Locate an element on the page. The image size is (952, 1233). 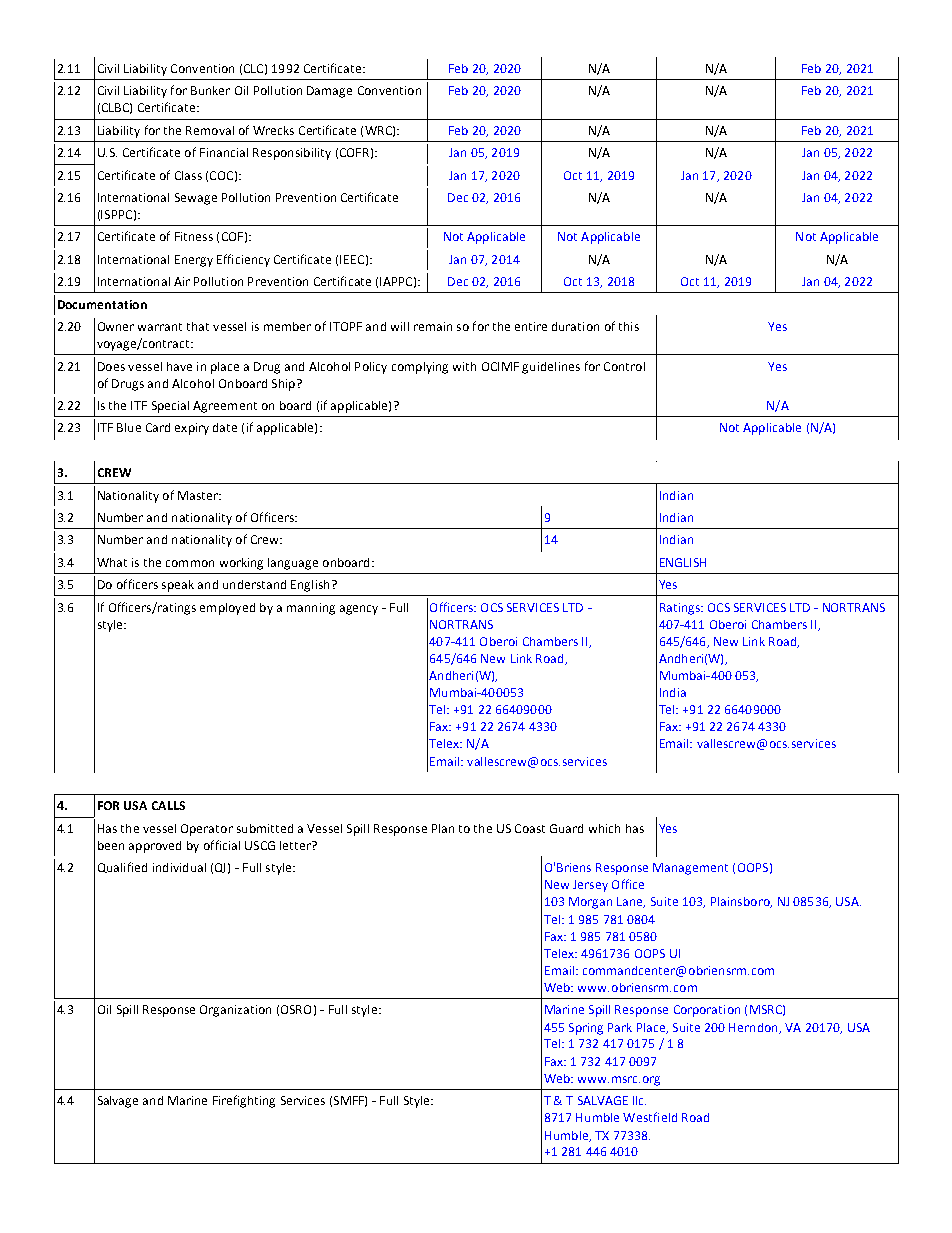
which is located at coordinates (604, 828).
